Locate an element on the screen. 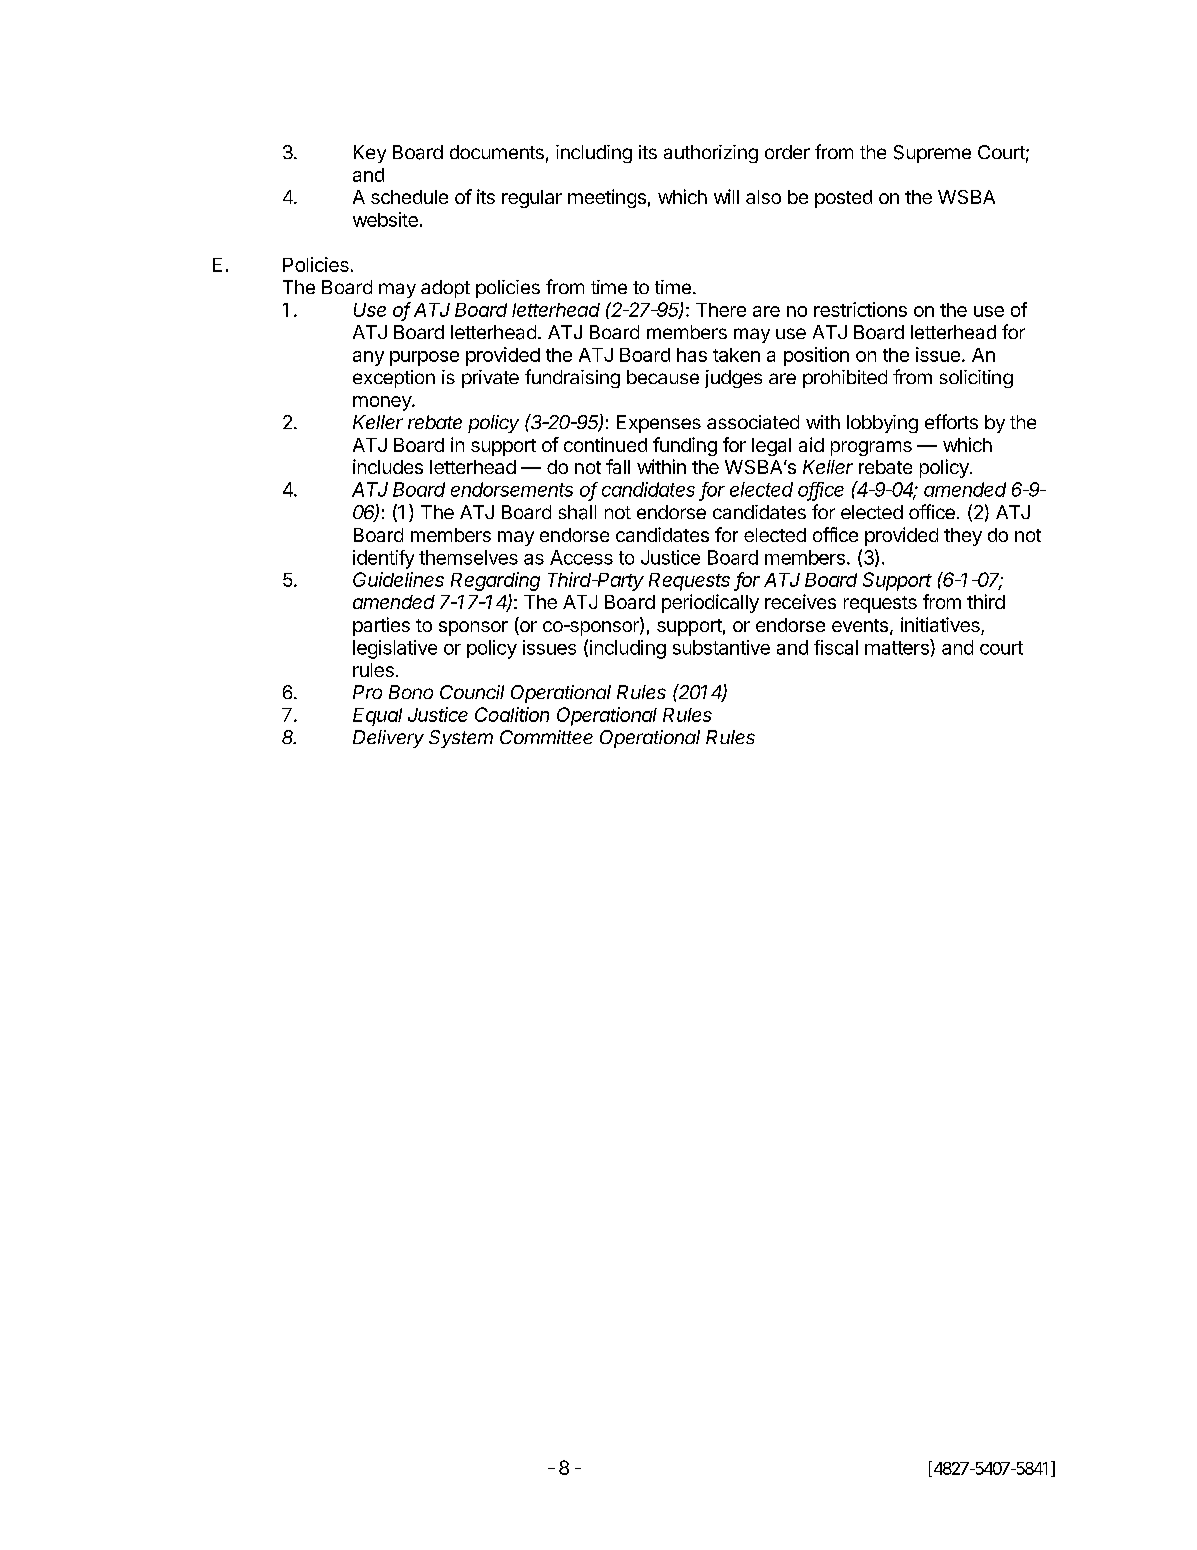  schedule is located at coordinates (409, 197).
